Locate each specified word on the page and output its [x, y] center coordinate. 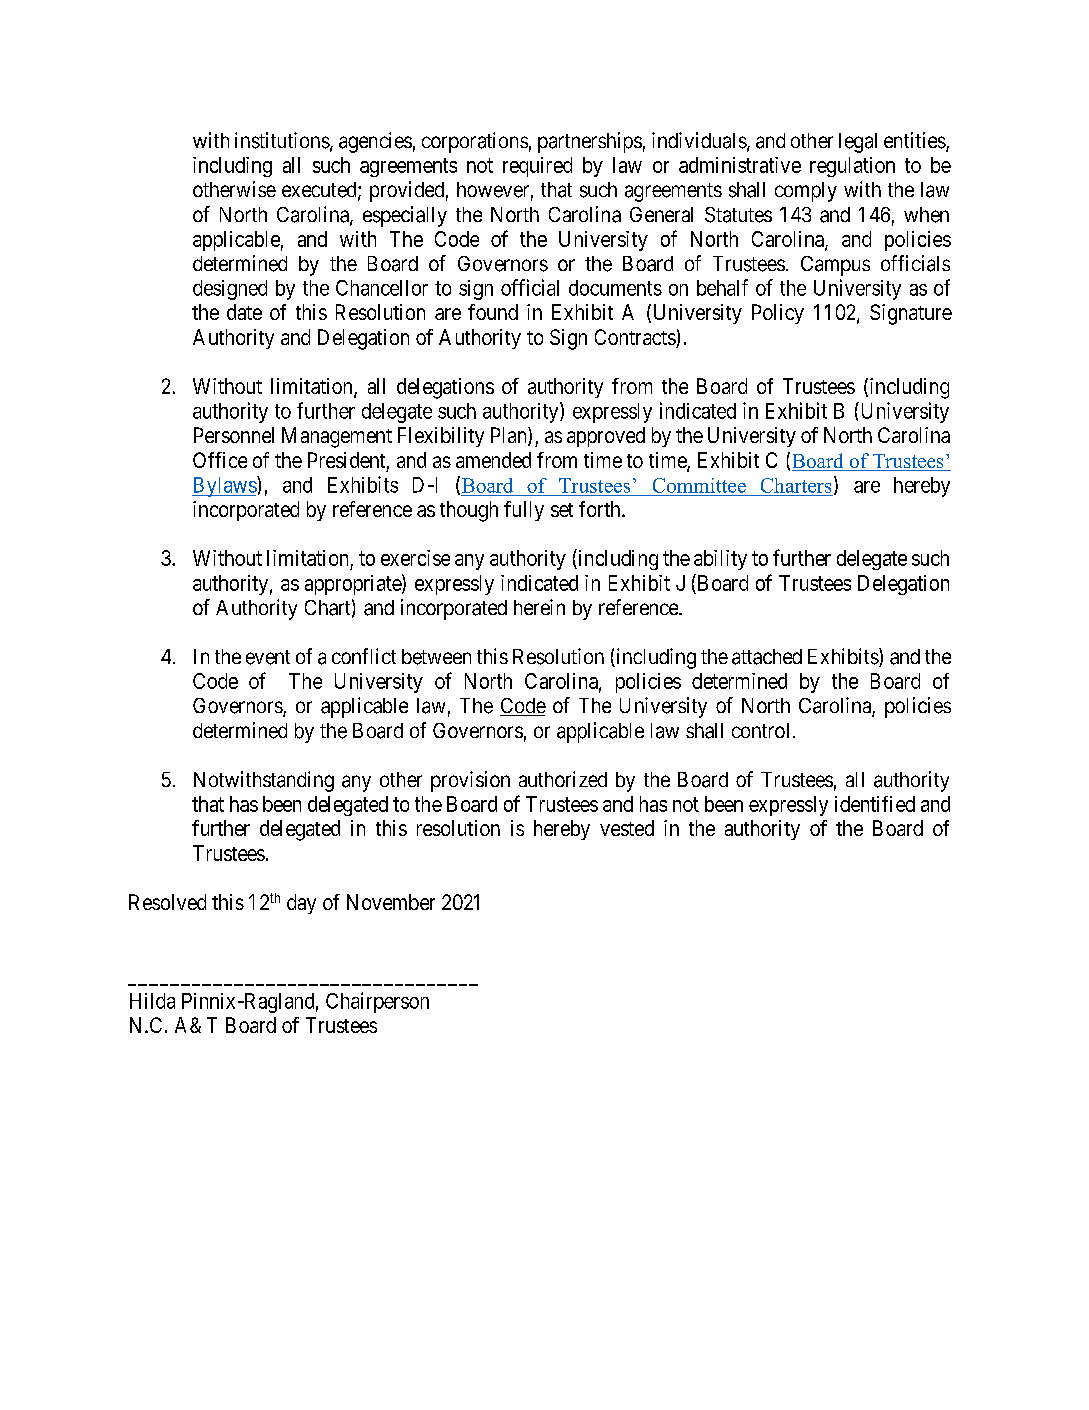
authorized [563, 779]
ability [720, 560]
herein [539, 607]
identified [875, 804]
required [537, 167]
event [268, 657]
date [244, 312]
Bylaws [225, 486]
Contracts [636, 338]
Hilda [152, 1001]
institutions [282, 140]
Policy [778, 314]
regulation [852, 167]
